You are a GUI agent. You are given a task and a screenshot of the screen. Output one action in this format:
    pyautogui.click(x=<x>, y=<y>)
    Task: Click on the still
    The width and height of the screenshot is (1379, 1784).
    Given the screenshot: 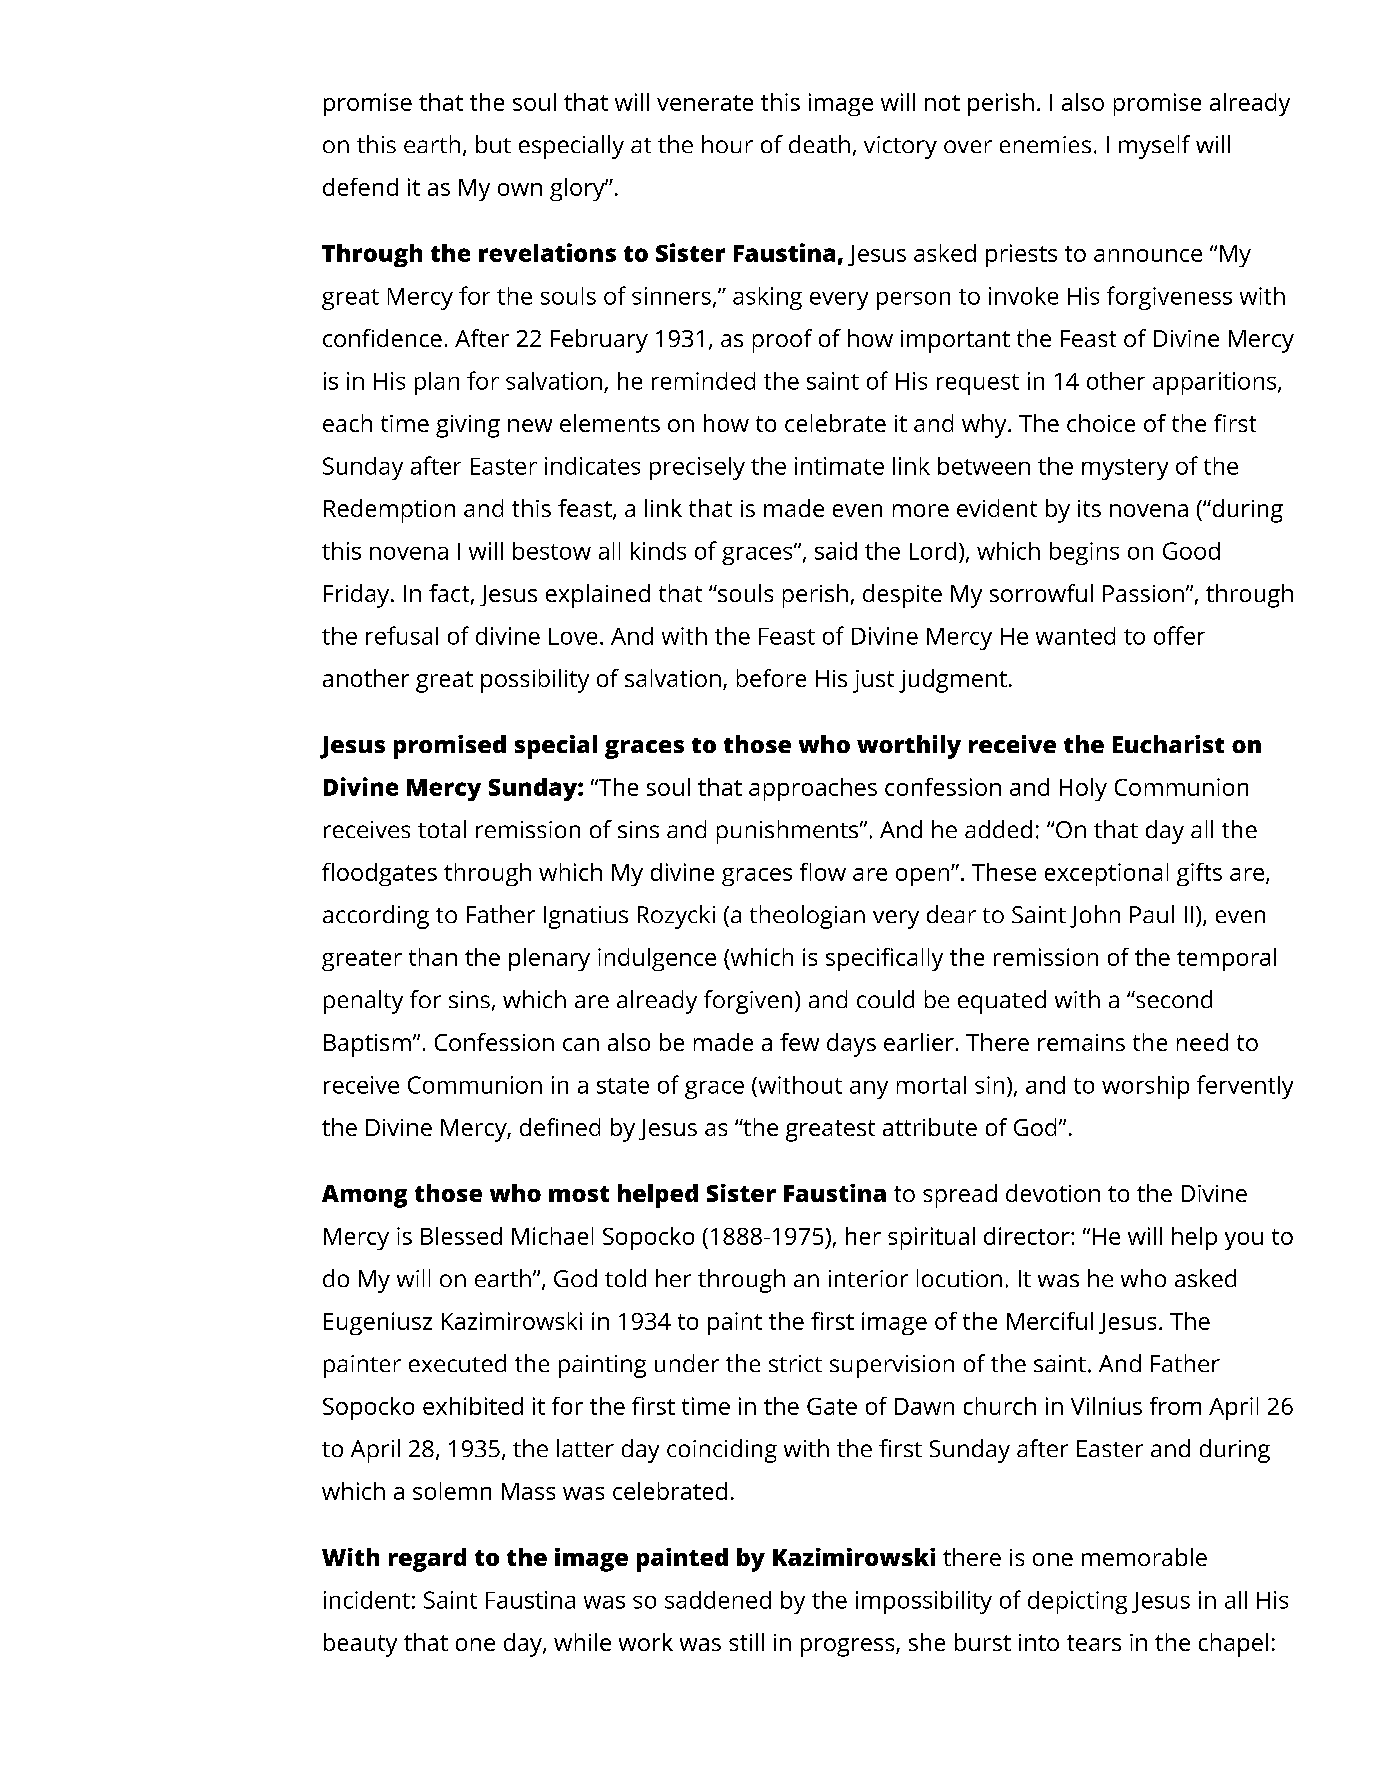 What is the action you would take?
    pyautogui.click(x=746, y=1642)
